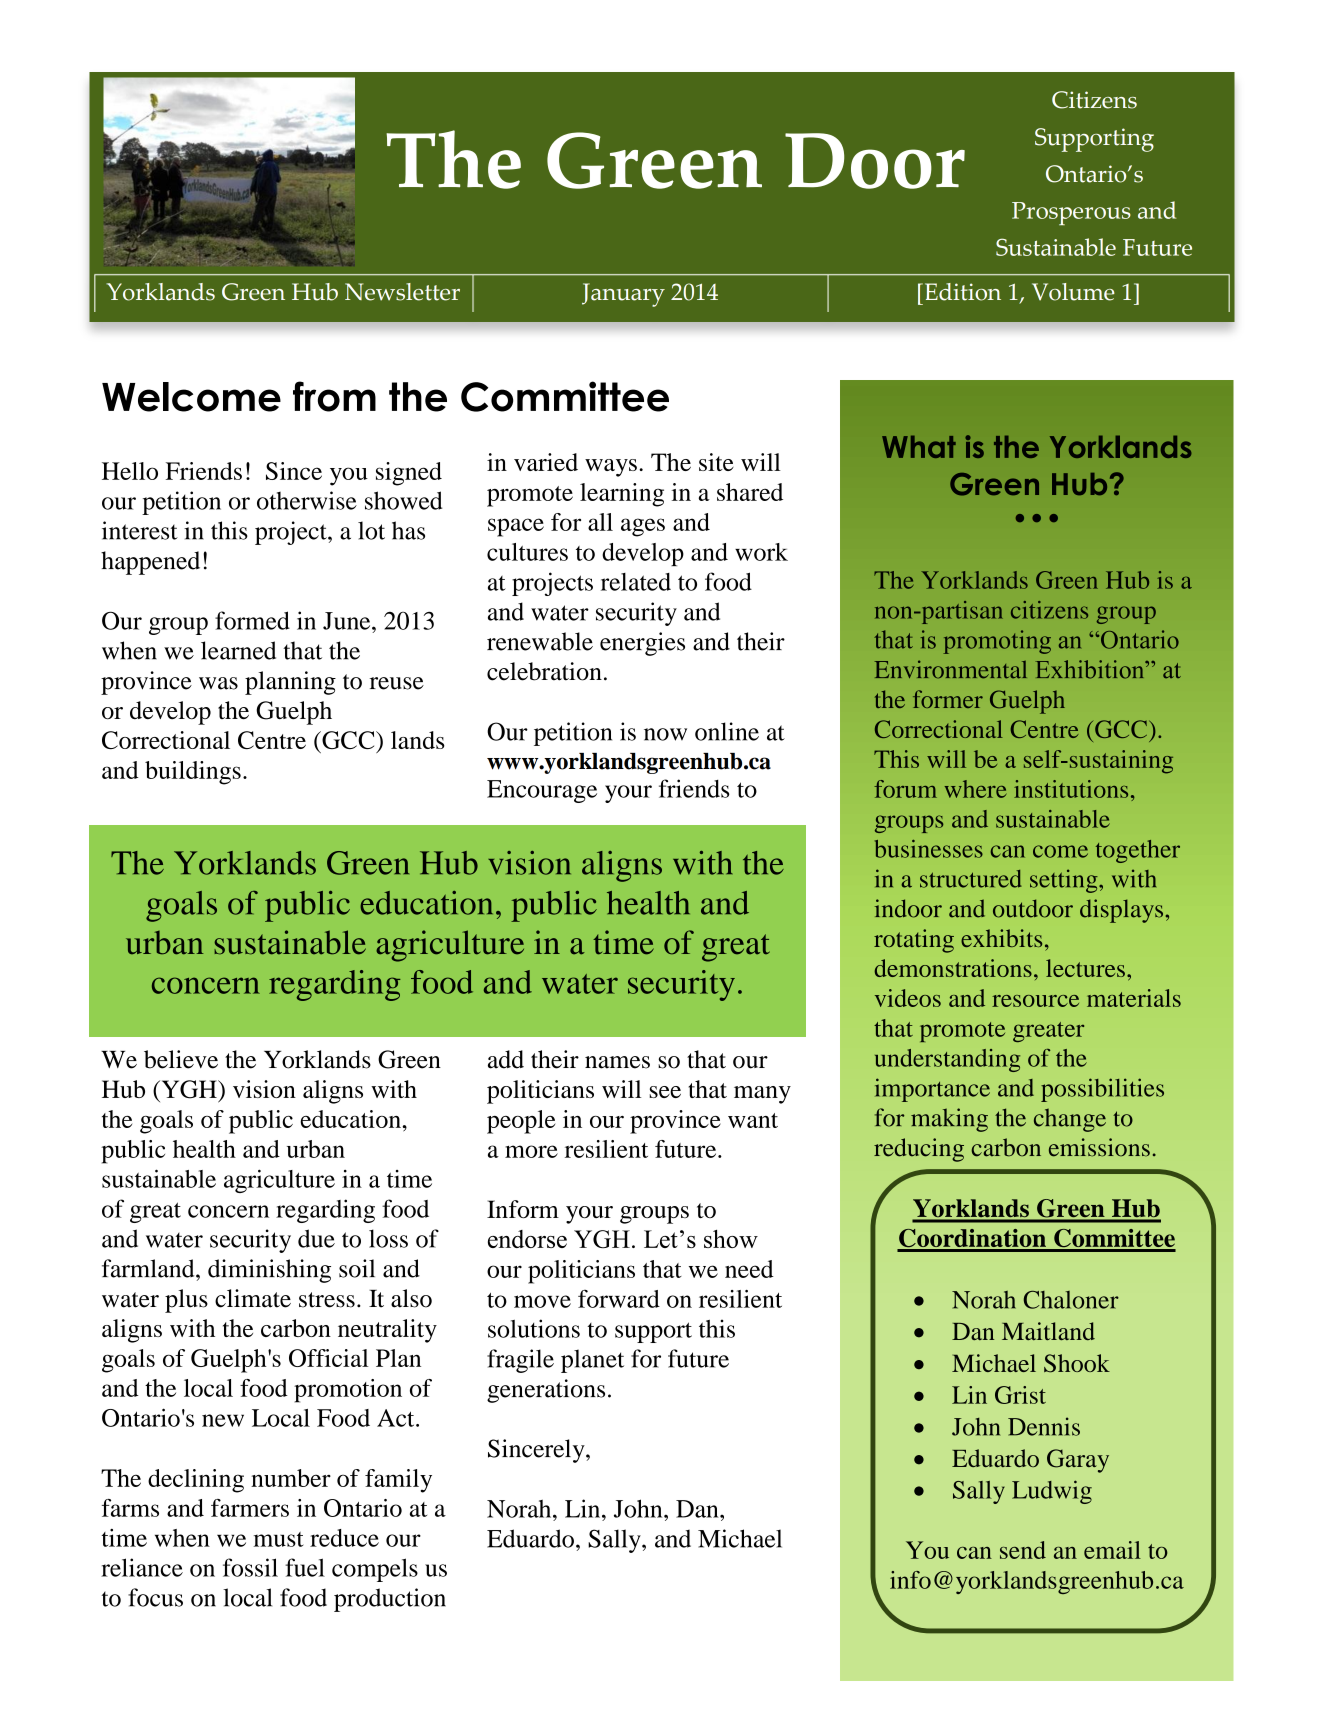 This screenshot has height=1714, width=1324. I want to click on January, so click(623, 295).
